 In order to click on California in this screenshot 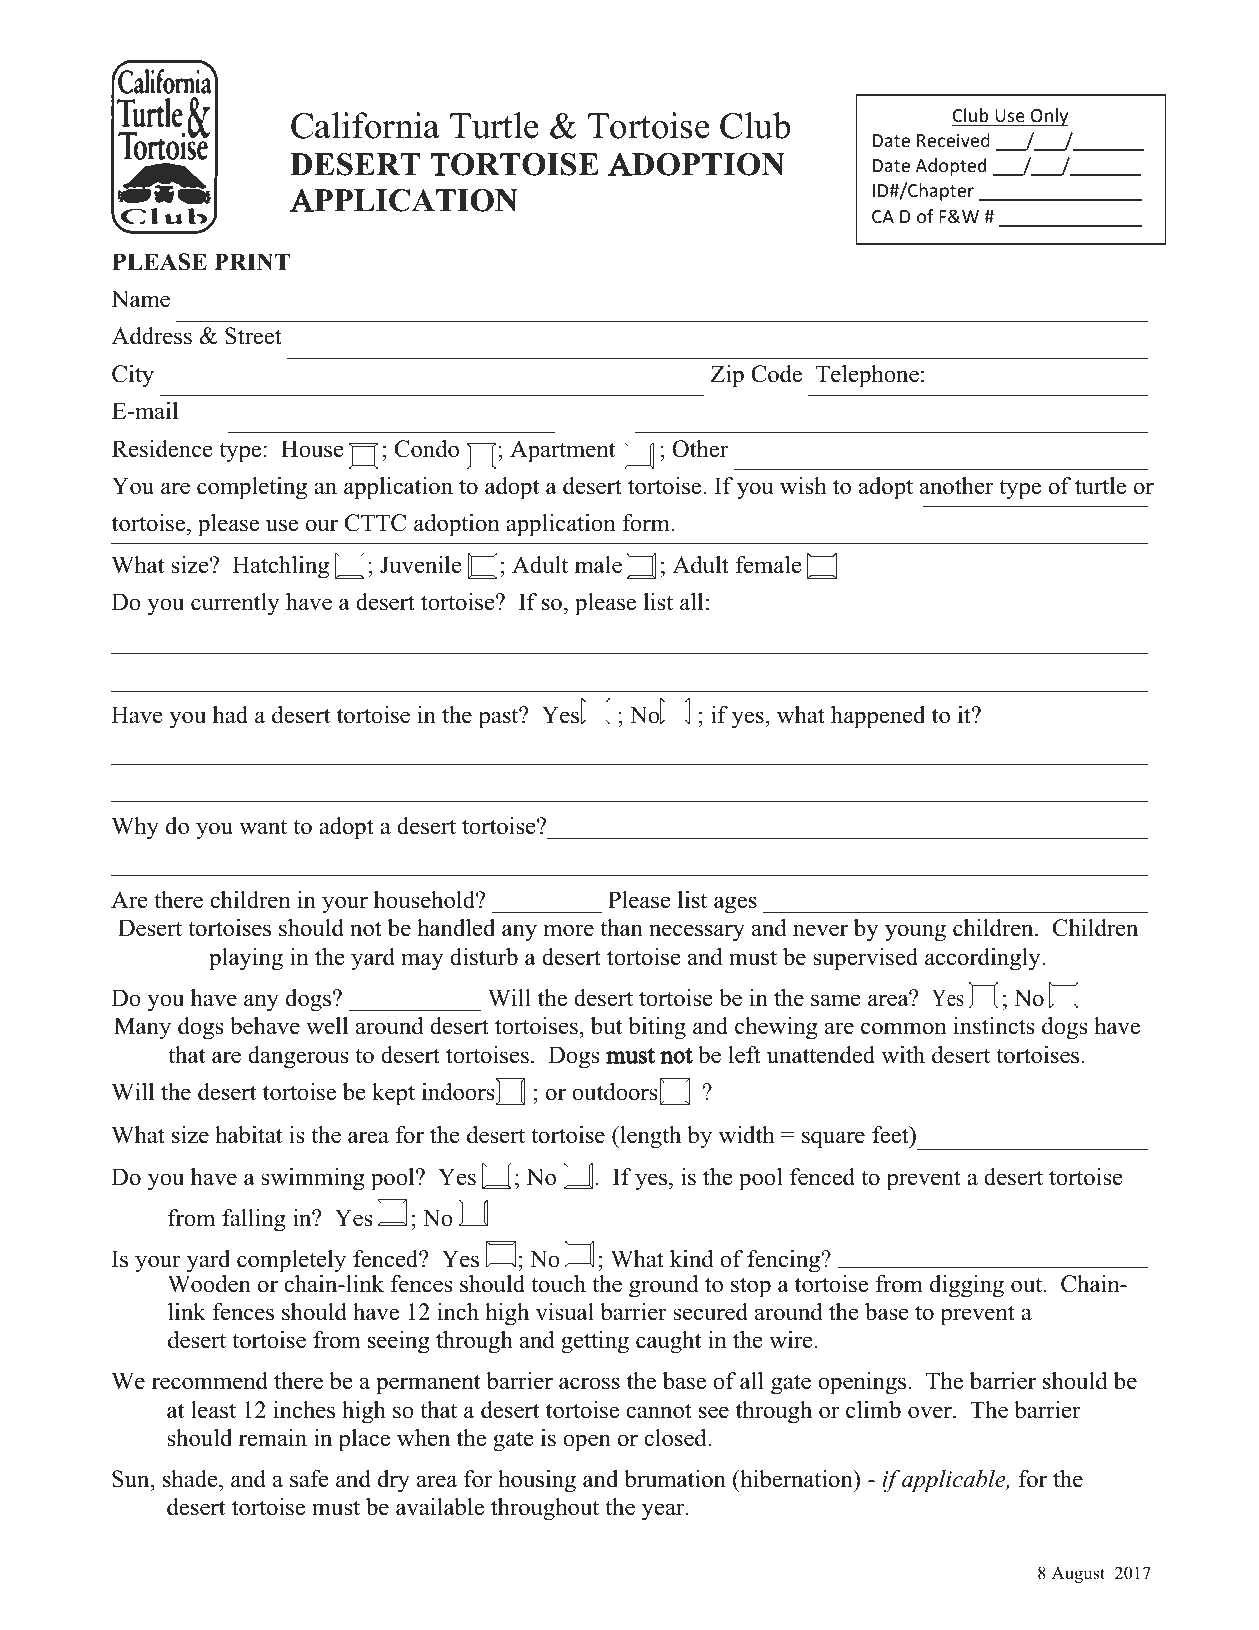, I will do `click(365, 125)`.
